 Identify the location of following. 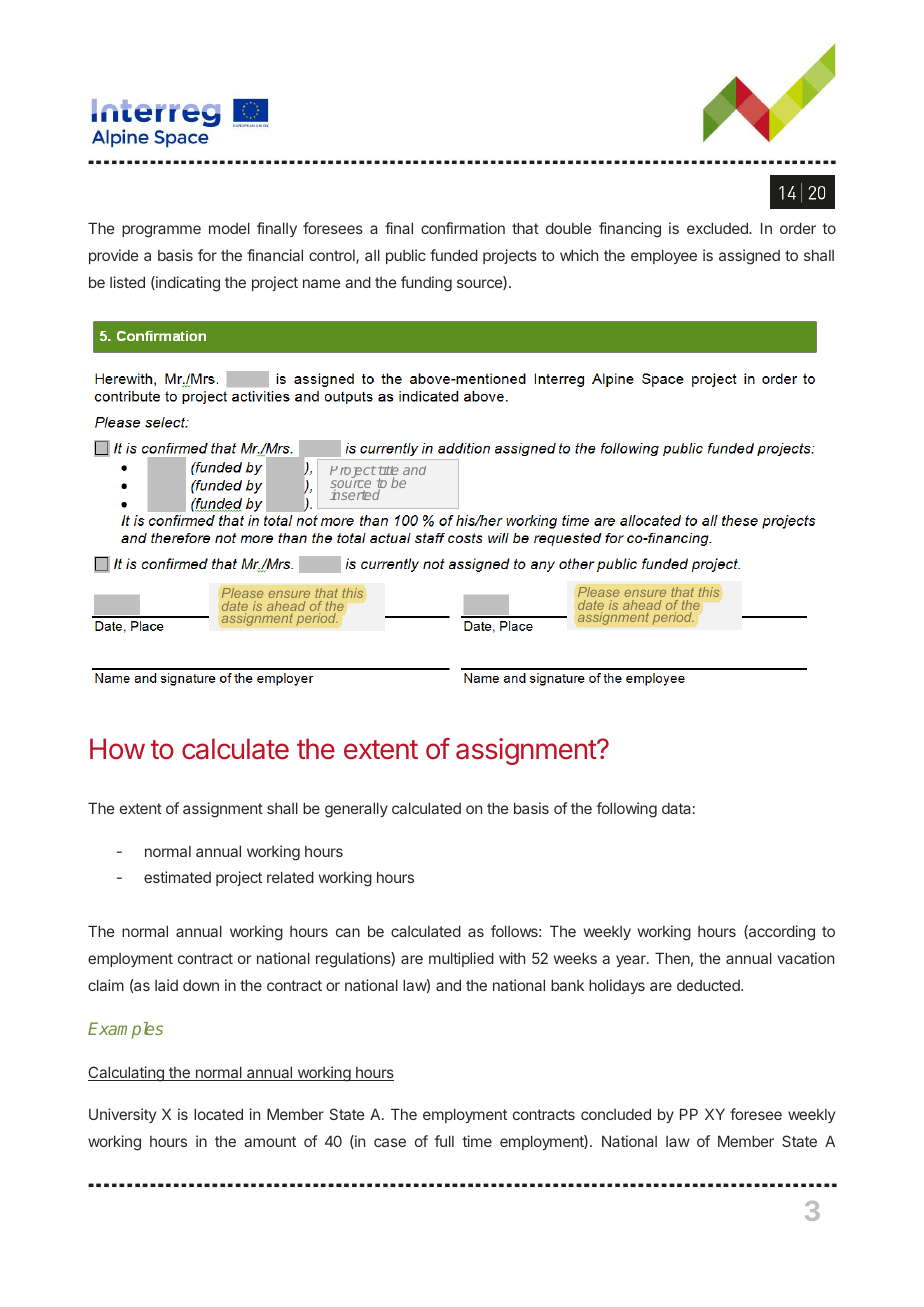
(626, 810).
